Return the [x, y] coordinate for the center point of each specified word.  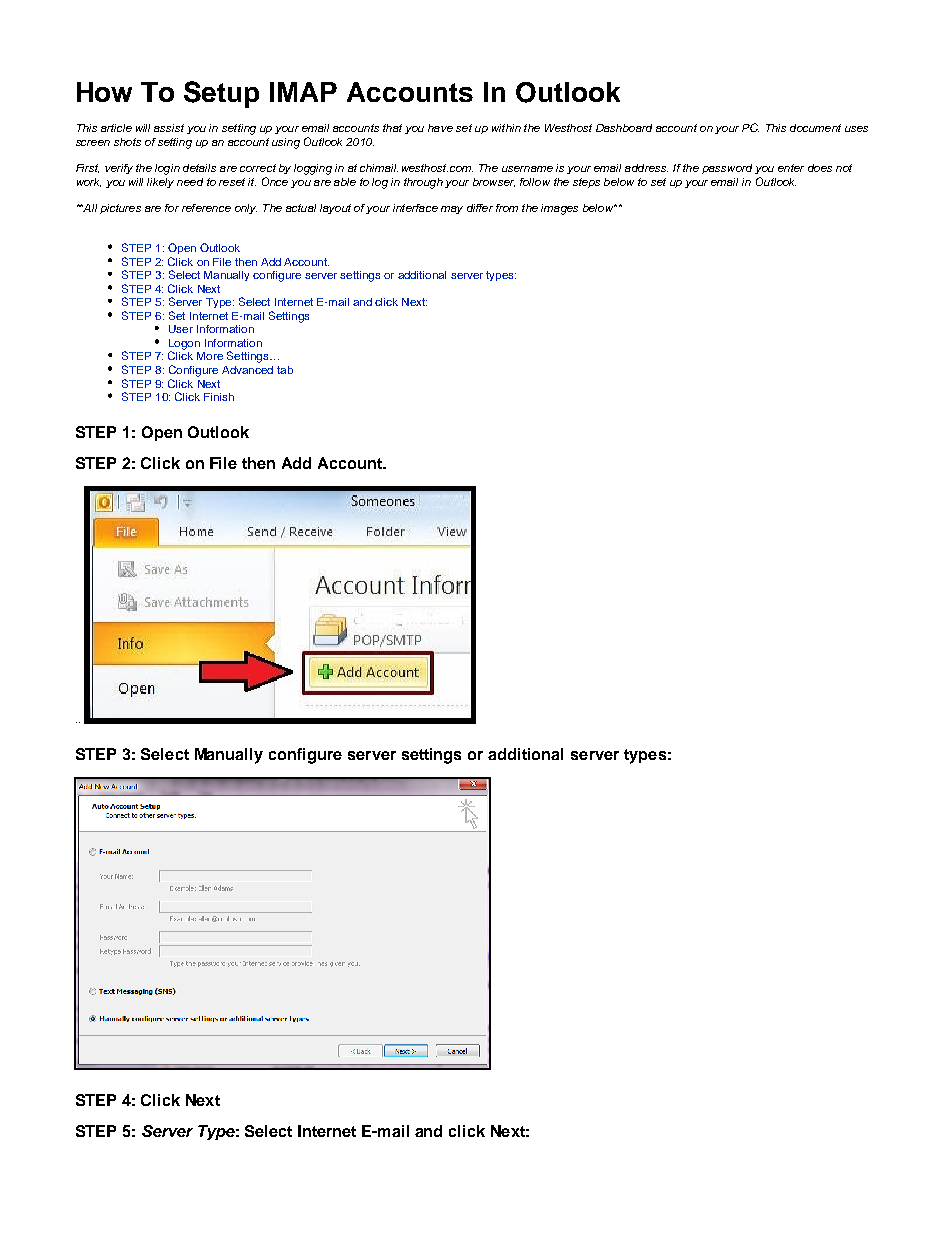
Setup [221, 94]
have [440, 128]
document [815, 128]
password [727, 169]
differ [480, 208]
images [559, 209]
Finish [219, 397]
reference [206, 208]
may [452, 210]
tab [285, 370]
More [210, 356]
